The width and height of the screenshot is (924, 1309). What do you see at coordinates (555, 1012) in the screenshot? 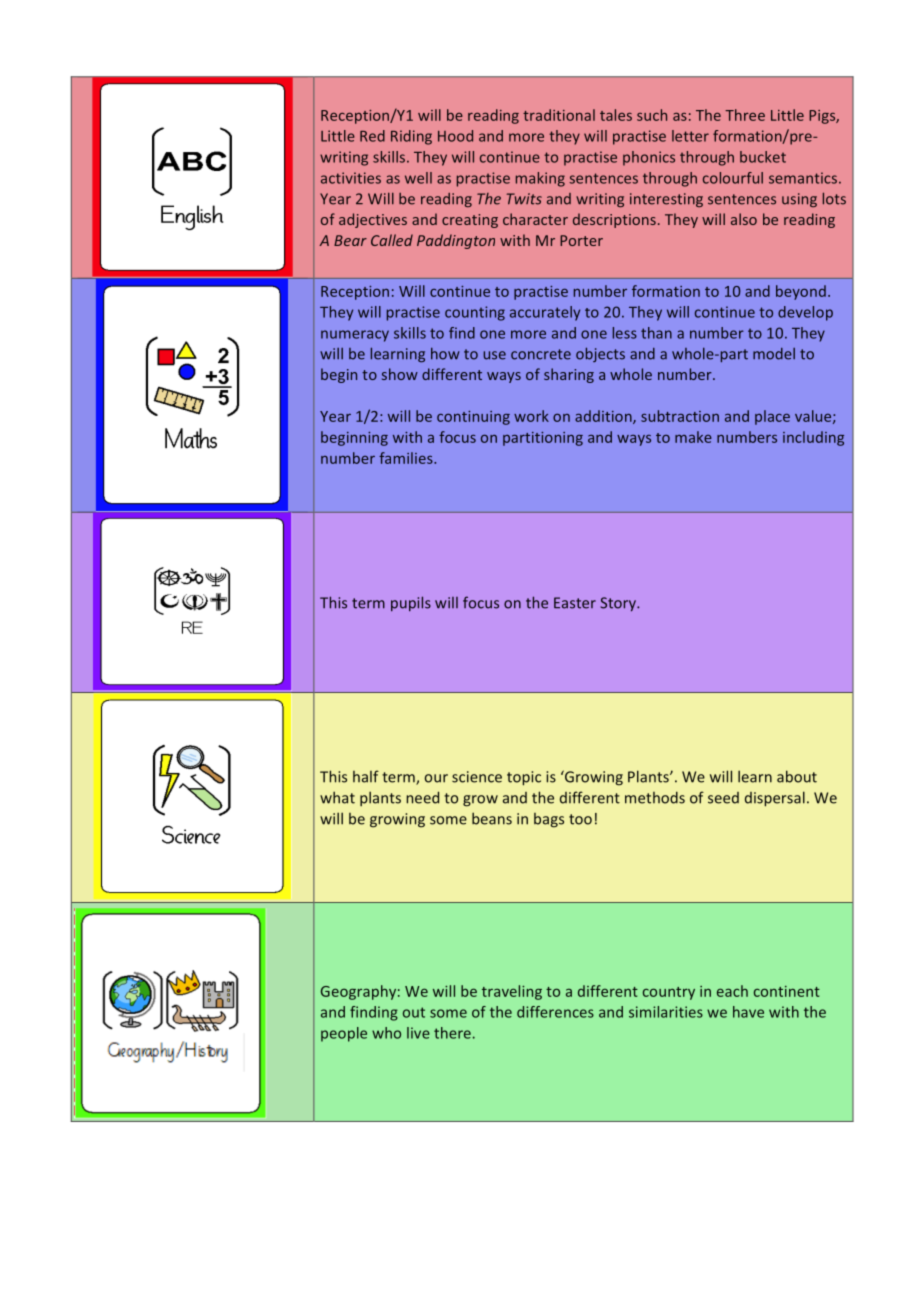
I see `differences` at bounding box center [555, 1012].
